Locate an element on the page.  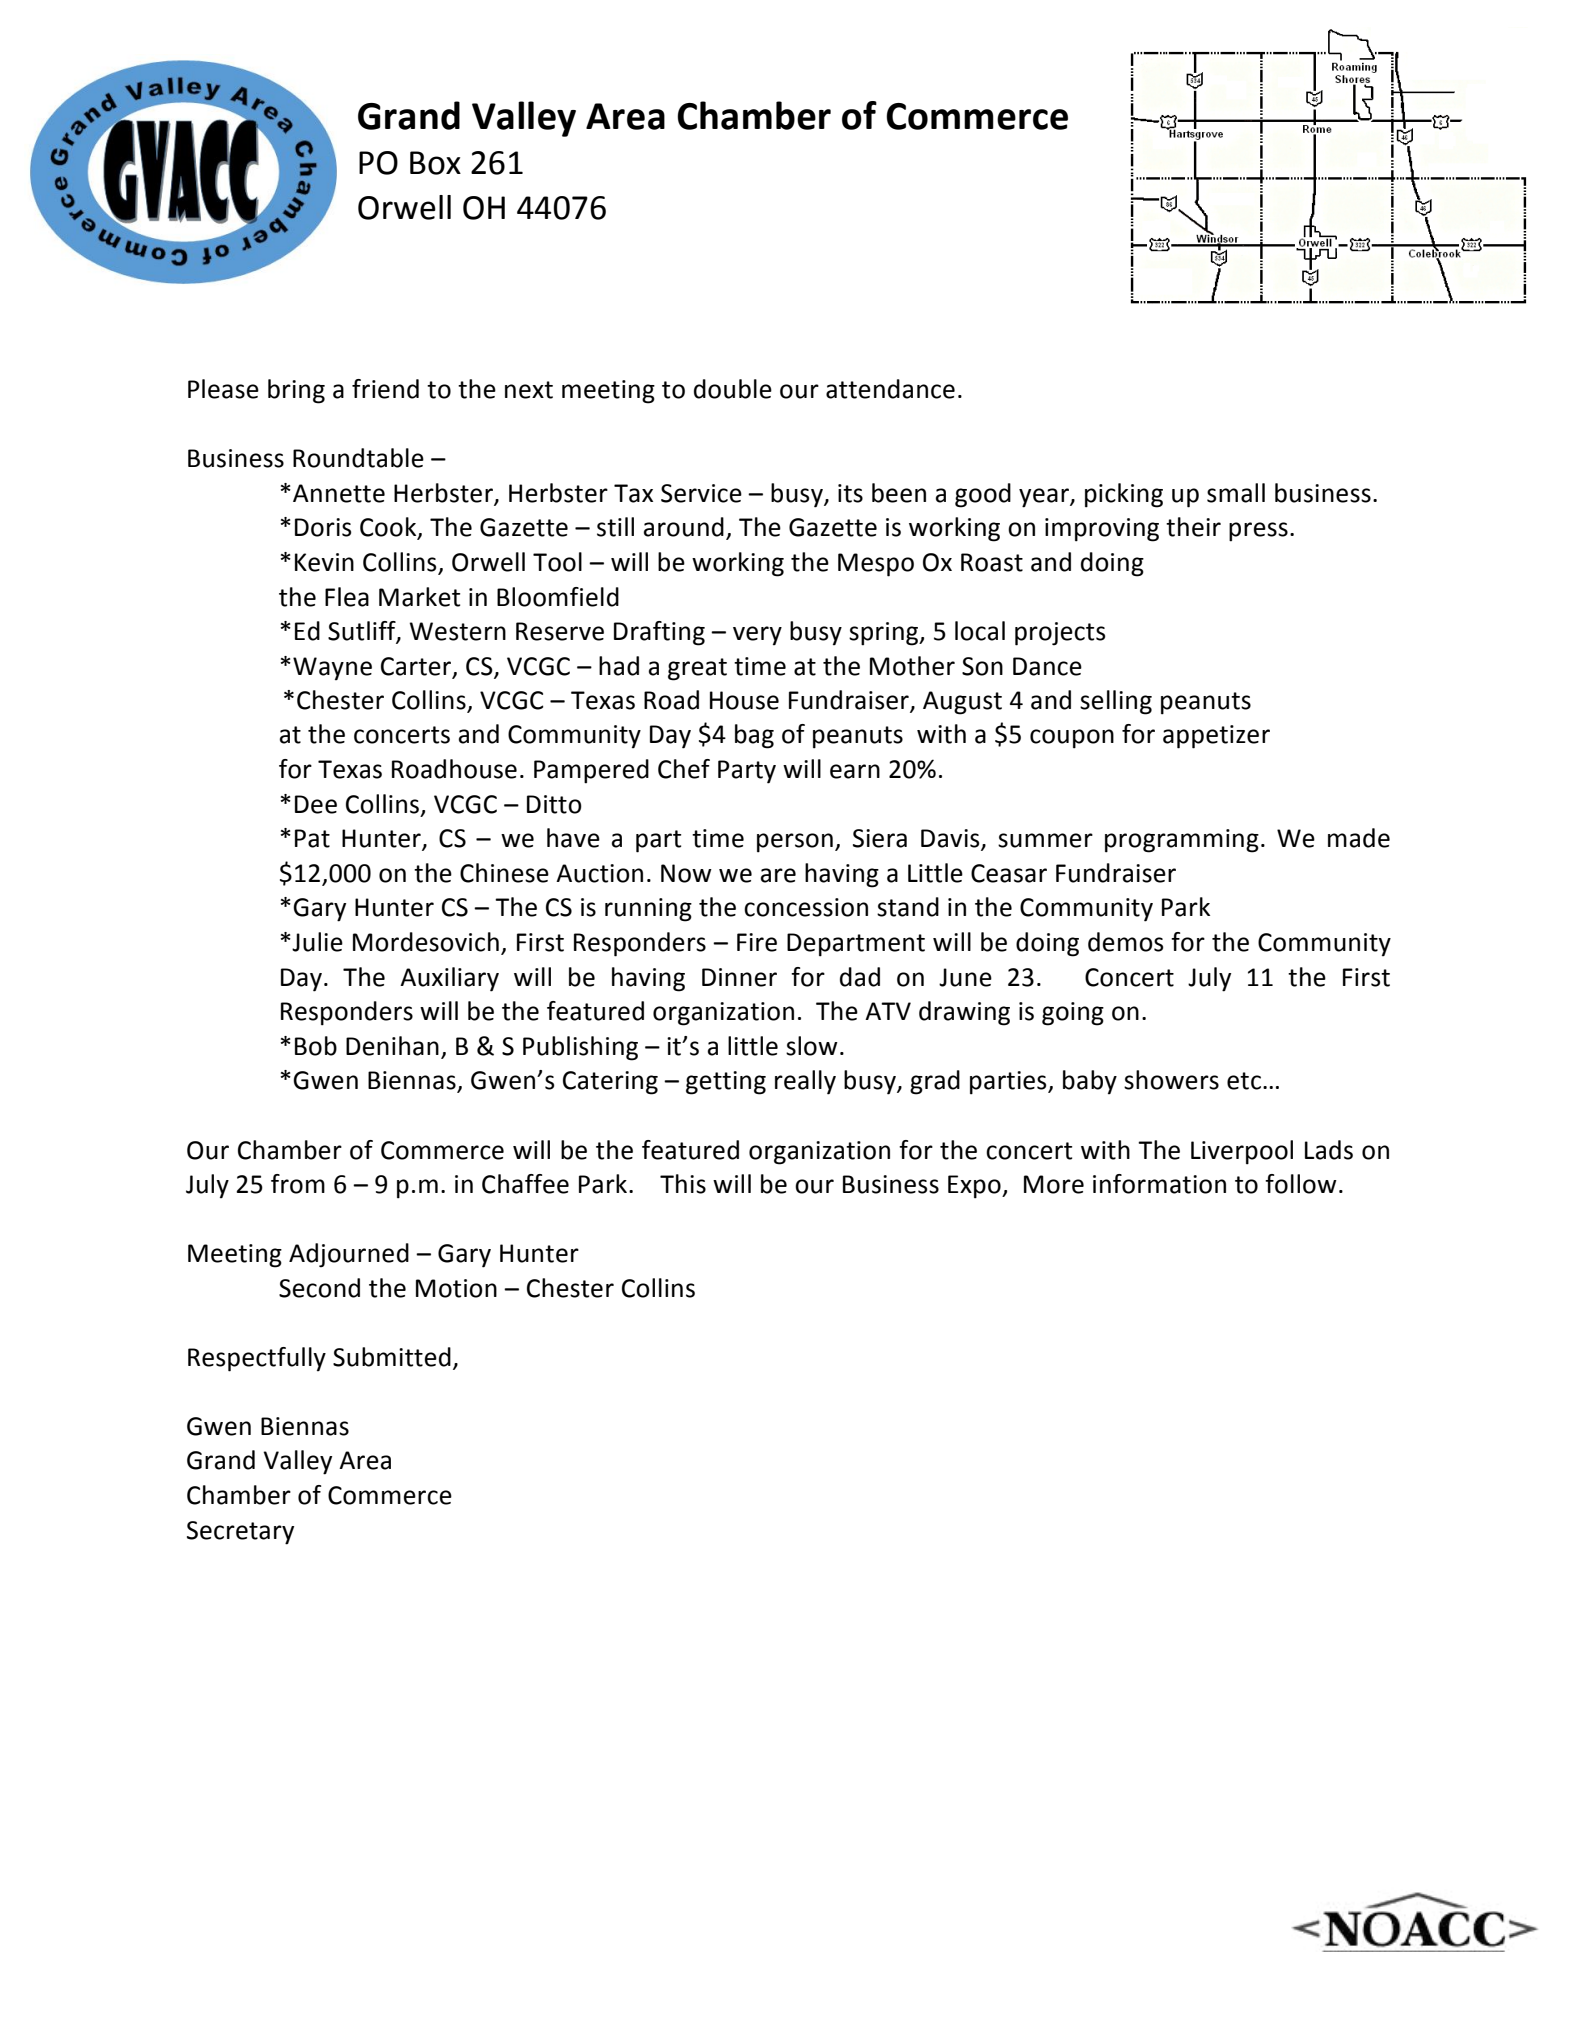
programming is located at coordinates (1182, 841).
